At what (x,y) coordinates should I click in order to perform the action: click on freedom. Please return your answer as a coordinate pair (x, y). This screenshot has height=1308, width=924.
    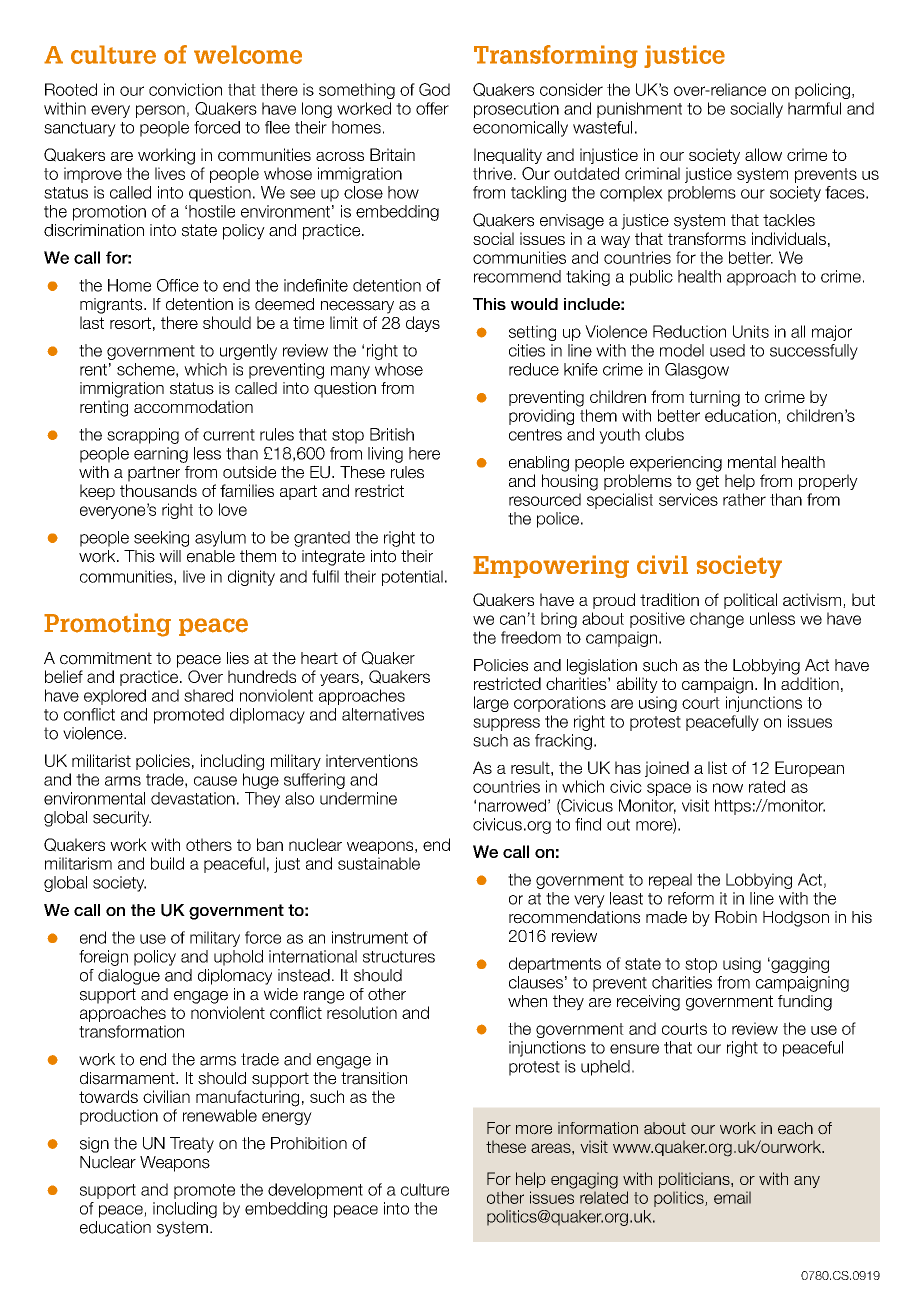
    Looking at the image, I should click on (531, 637).
